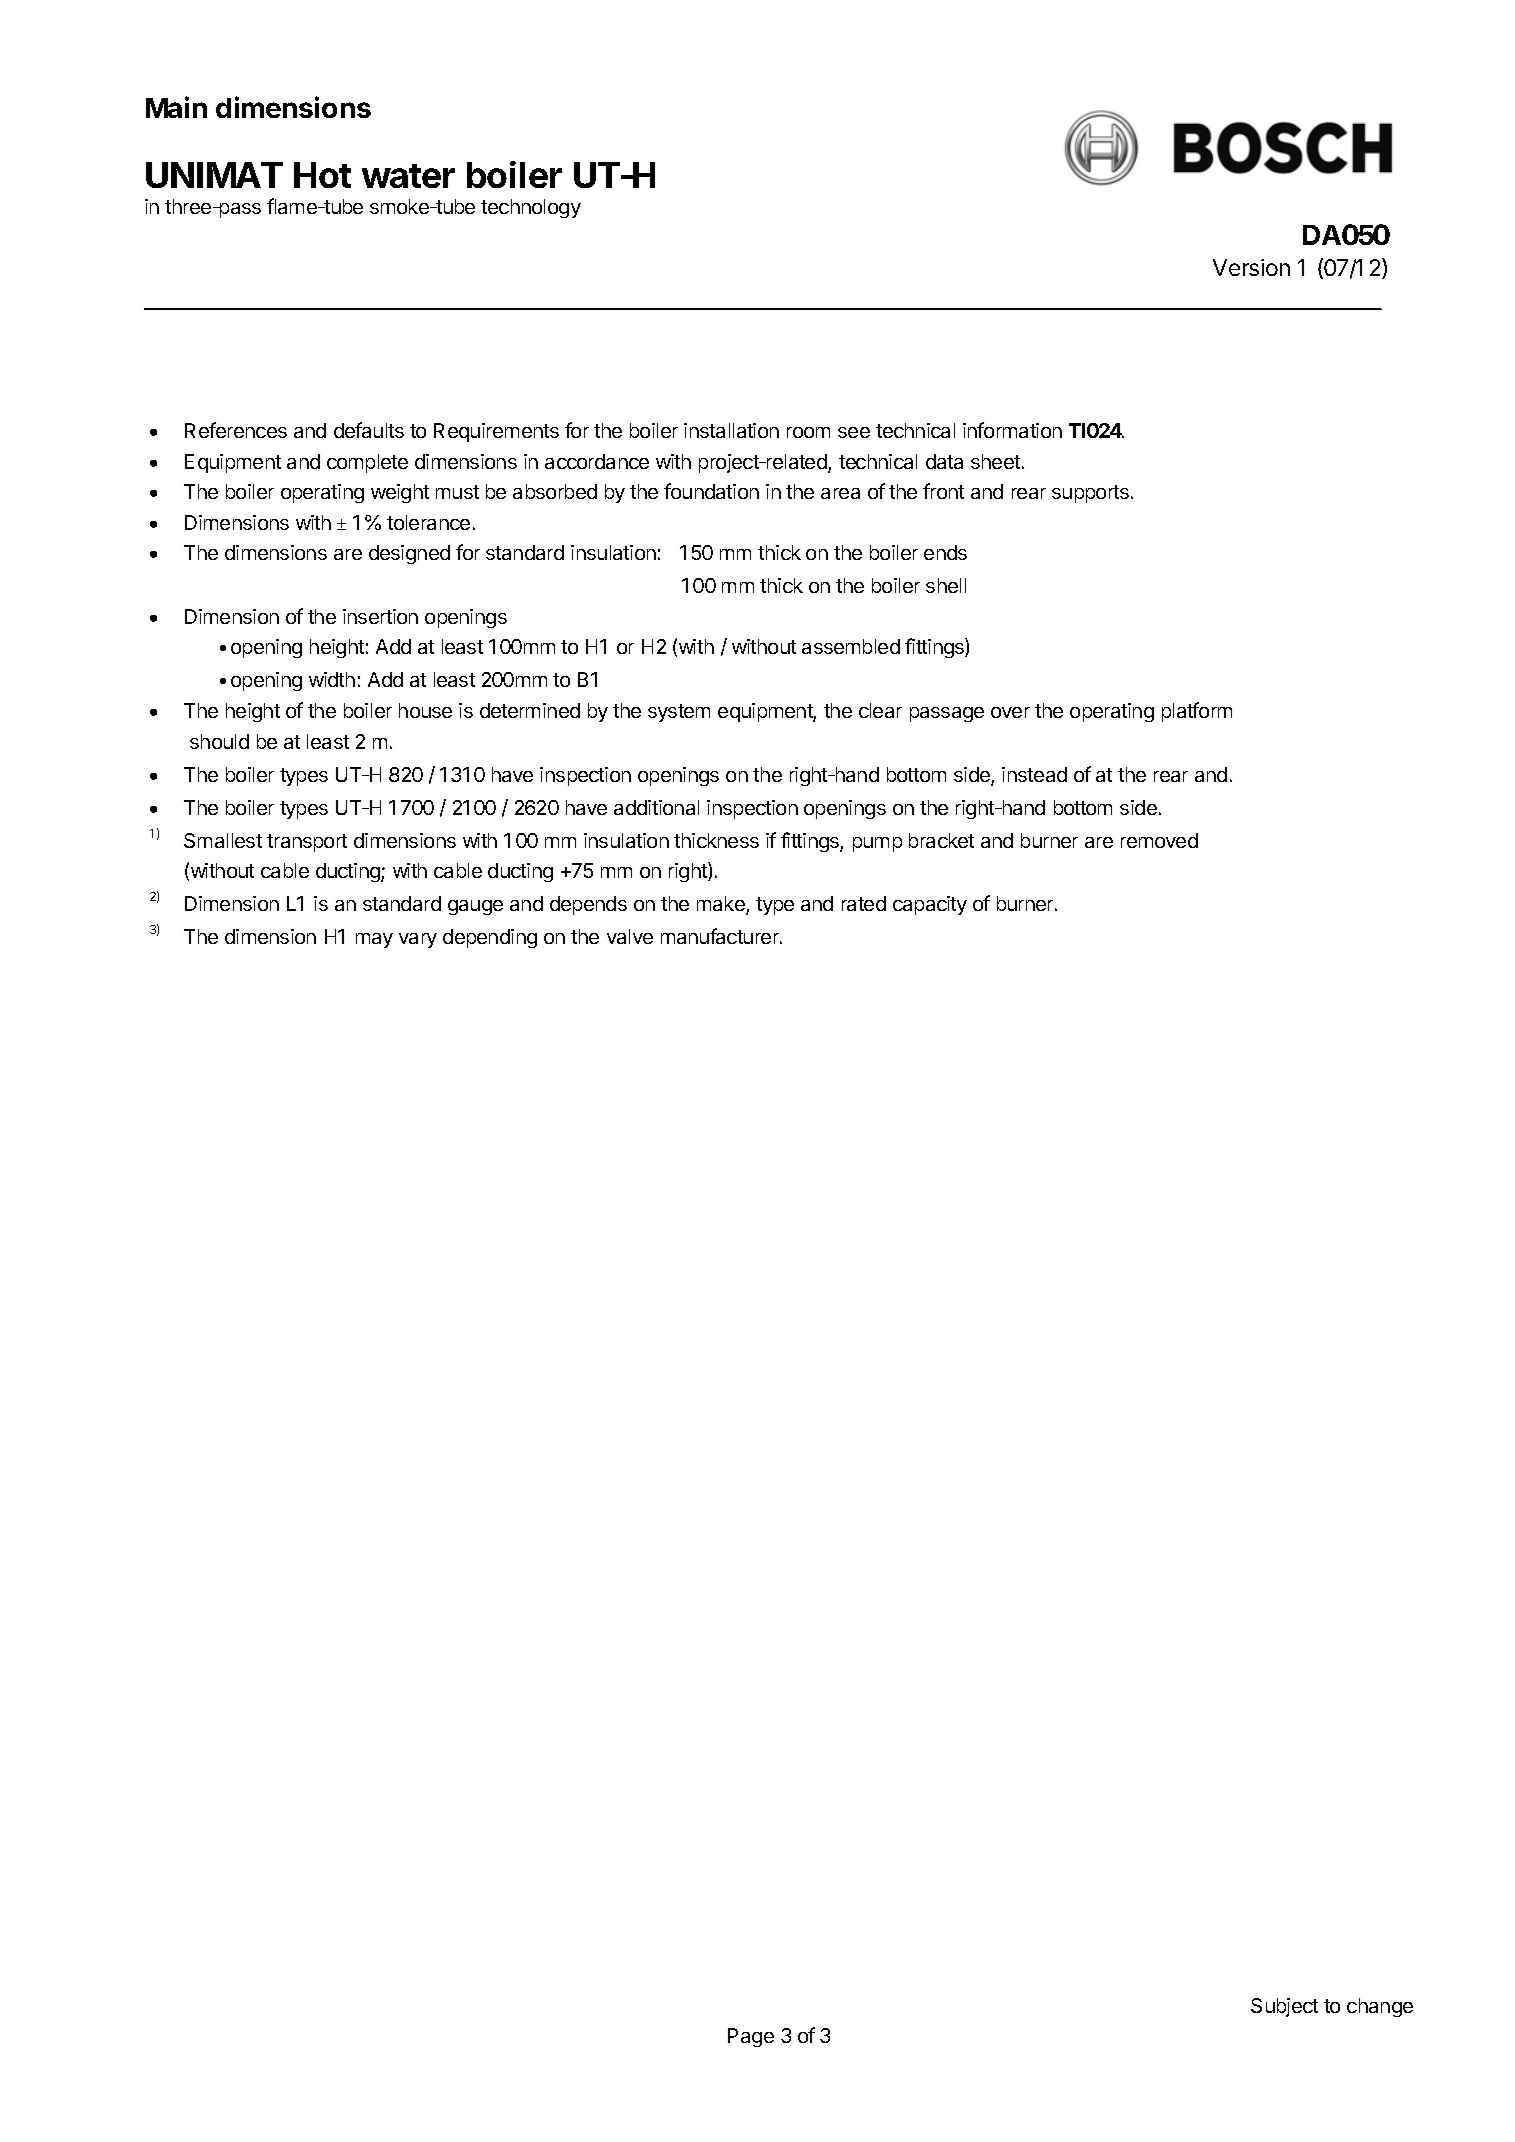 The image size is (1515, 2142). I want to click on Version, so click(1251, 267).
